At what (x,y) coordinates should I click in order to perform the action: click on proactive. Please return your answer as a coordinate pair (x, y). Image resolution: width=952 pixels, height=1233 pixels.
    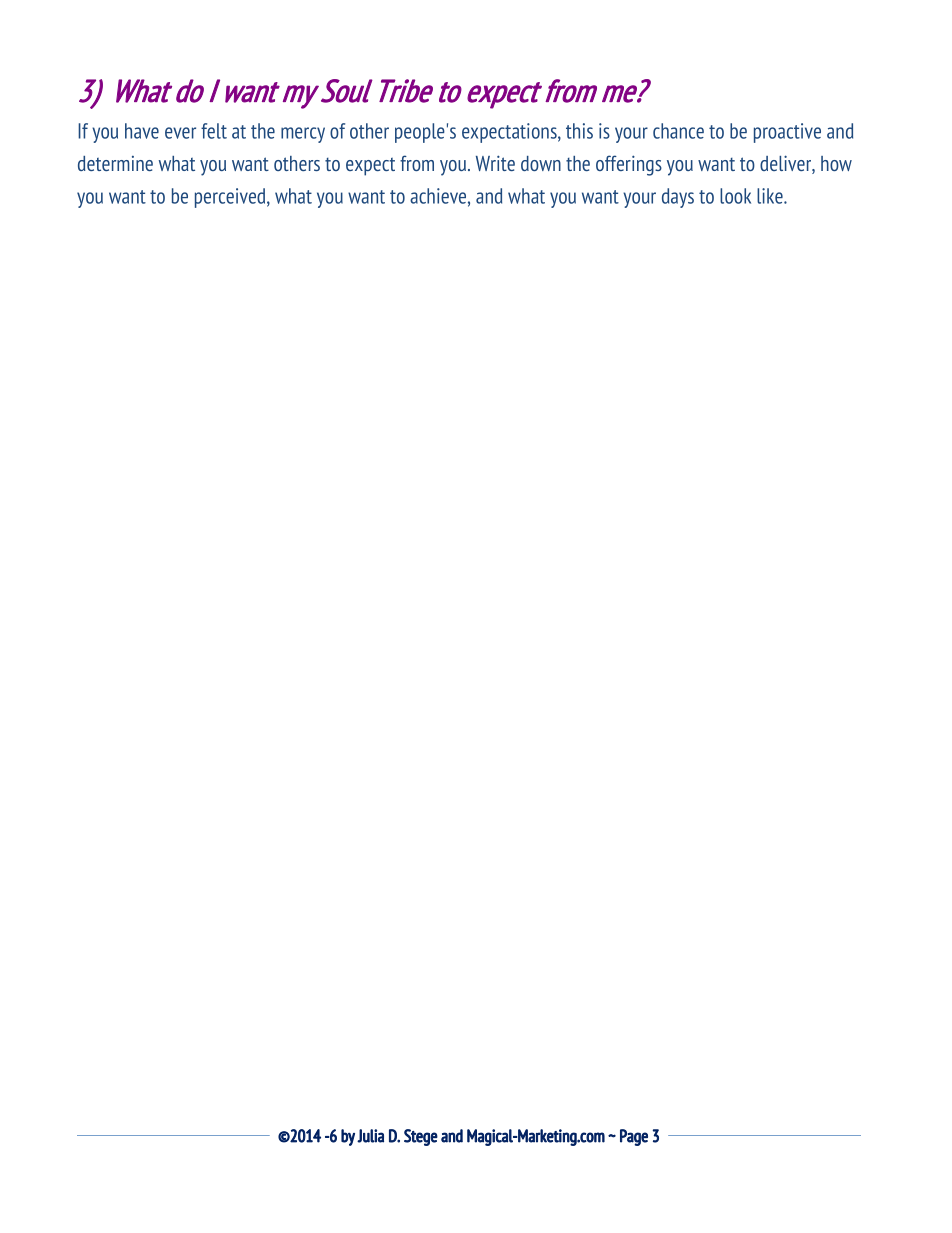
    Looking at the image, I should click on (787, 133).
